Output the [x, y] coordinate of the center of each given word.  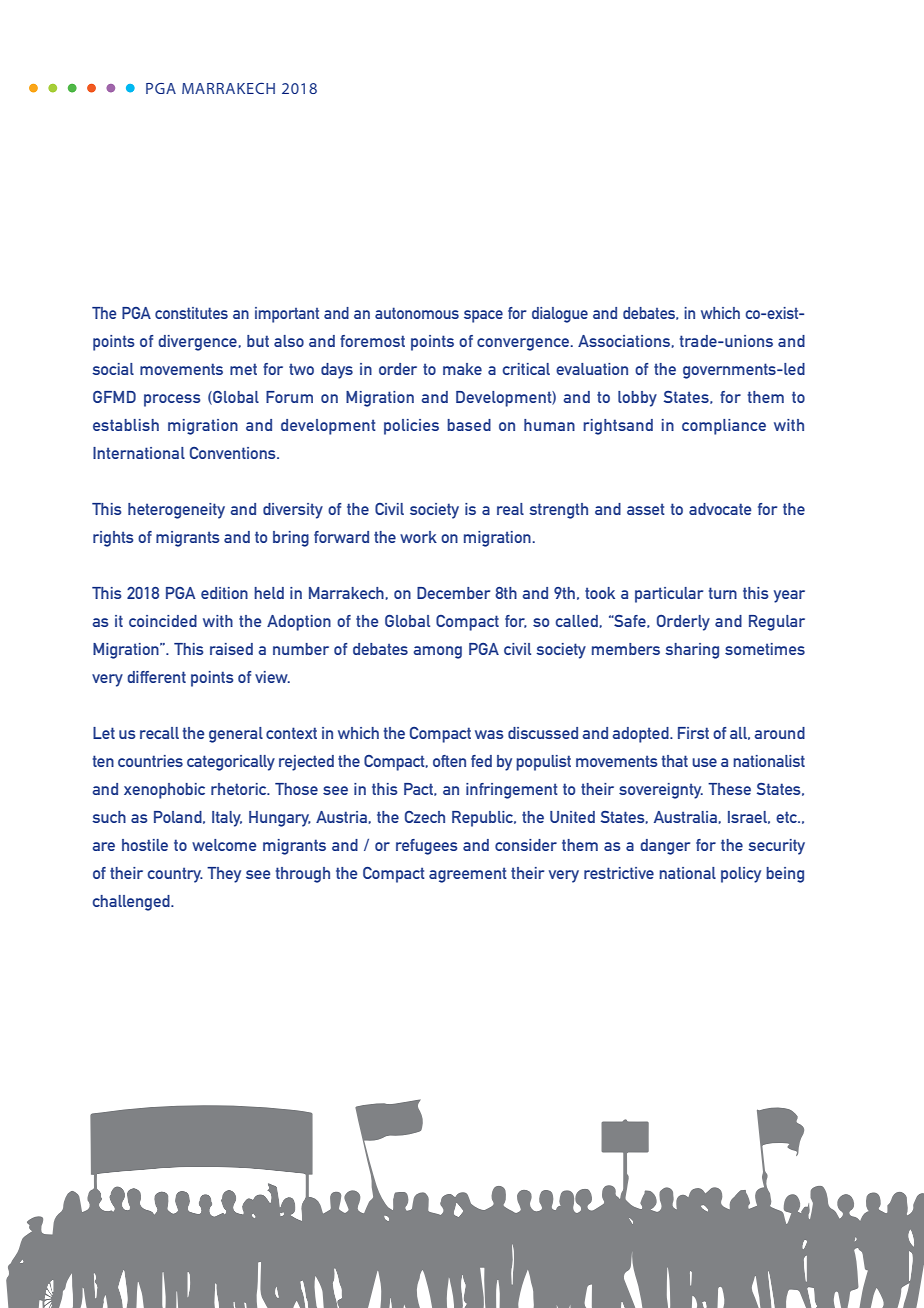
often [449, 761]
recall [159, 733]
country [175, 875]
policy [741, 875]
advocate [720, 509]
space [483, 316]
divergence [197, 343]
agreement [468, 875]
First [693, 733]
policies [411, 427]
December [453, 593]
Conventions [234, 453]
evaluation [592, 369]
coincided [163, 621]
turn [723, 593]
